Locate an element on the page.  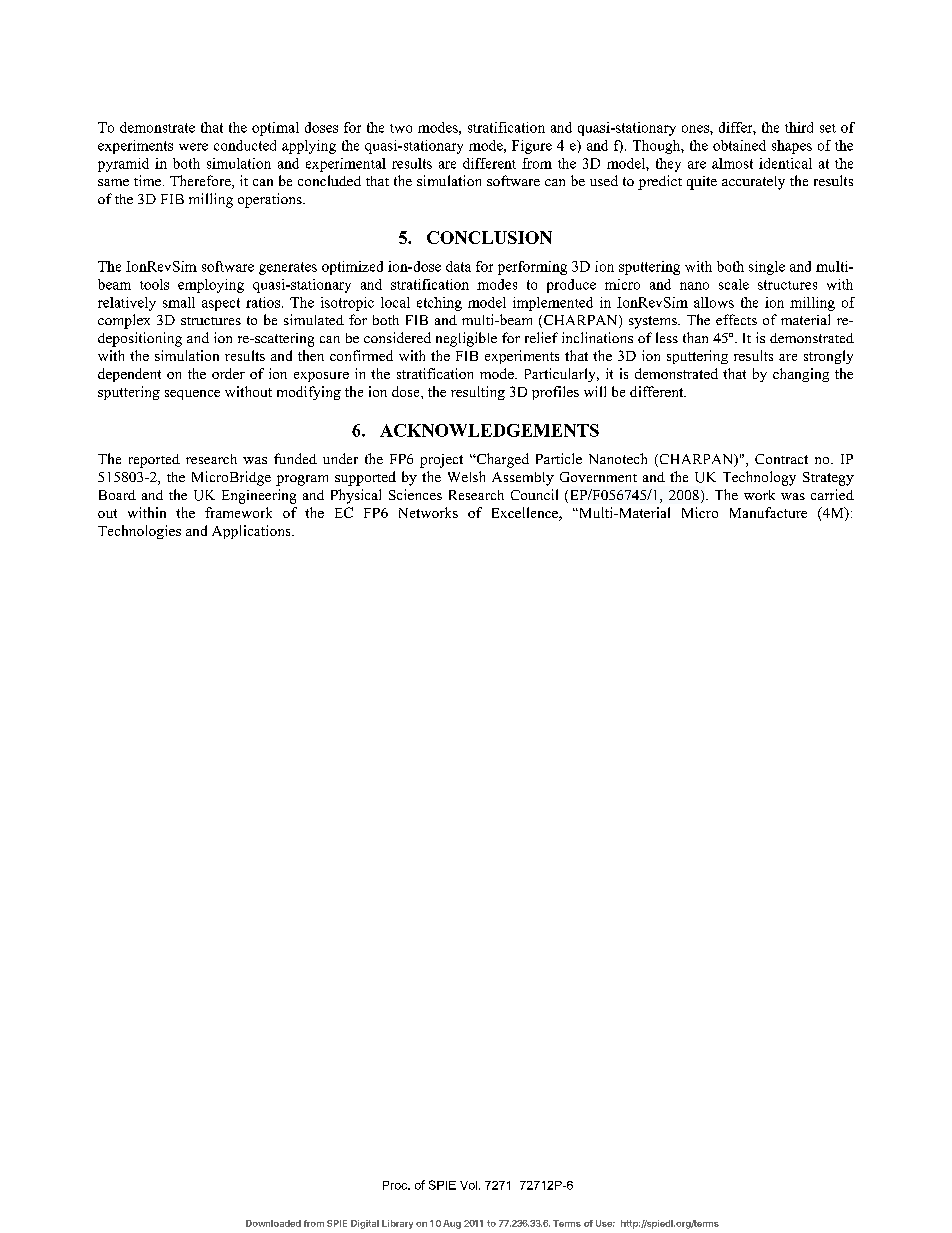
Vol is located at coordinates (468, 1185).
